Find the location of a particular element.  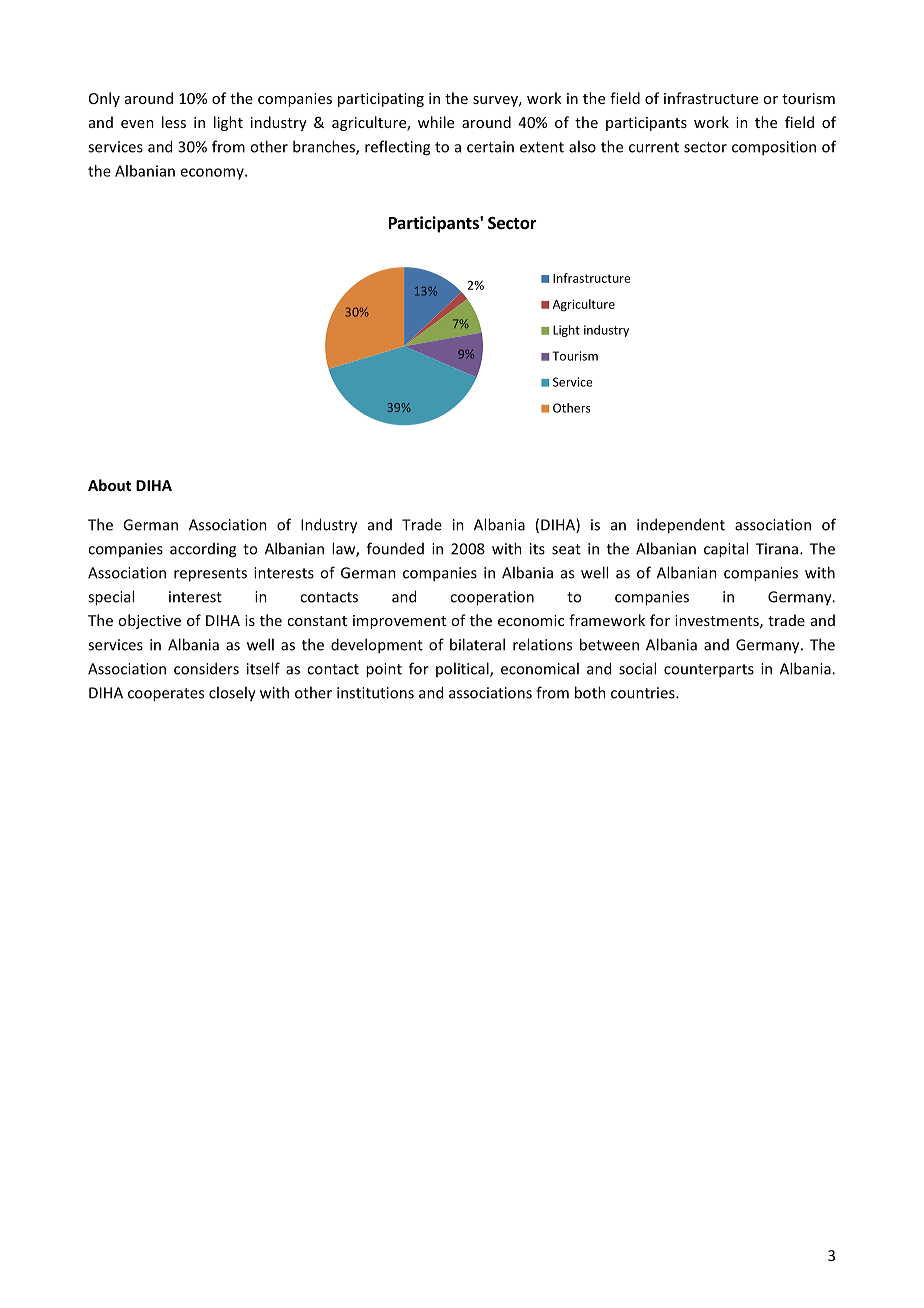

About is located at coordinates (109, 485).
